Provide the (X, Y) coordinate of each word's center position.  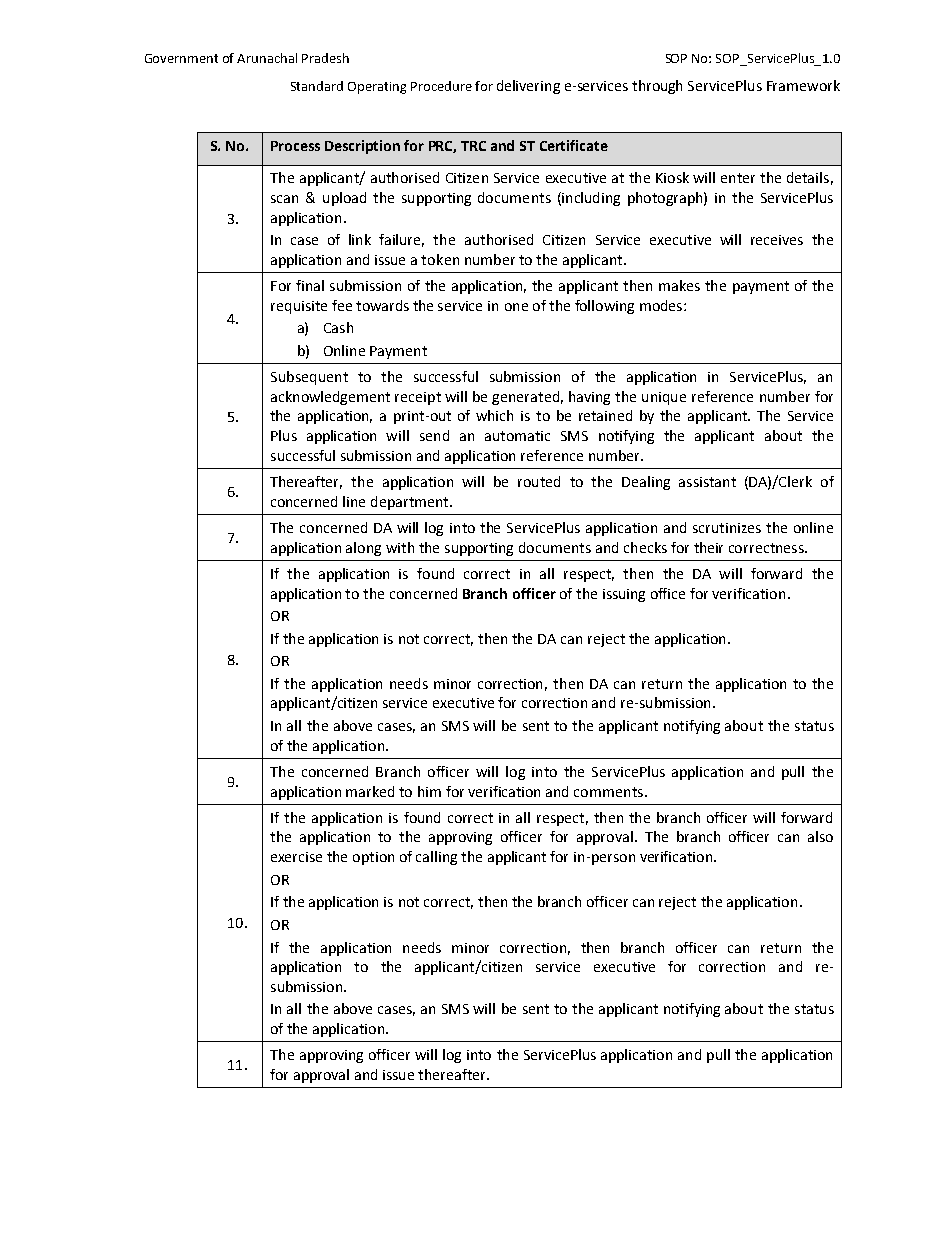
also (820, 836)
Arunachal (267, 58)
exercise (296, 857)
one (516, 307)
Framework (803, 85)
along (363, 549)
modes (662, 305)
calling (436, 858)
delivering (528, 87)
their (708, 547)
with (400, 547)
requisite (299, 307)
